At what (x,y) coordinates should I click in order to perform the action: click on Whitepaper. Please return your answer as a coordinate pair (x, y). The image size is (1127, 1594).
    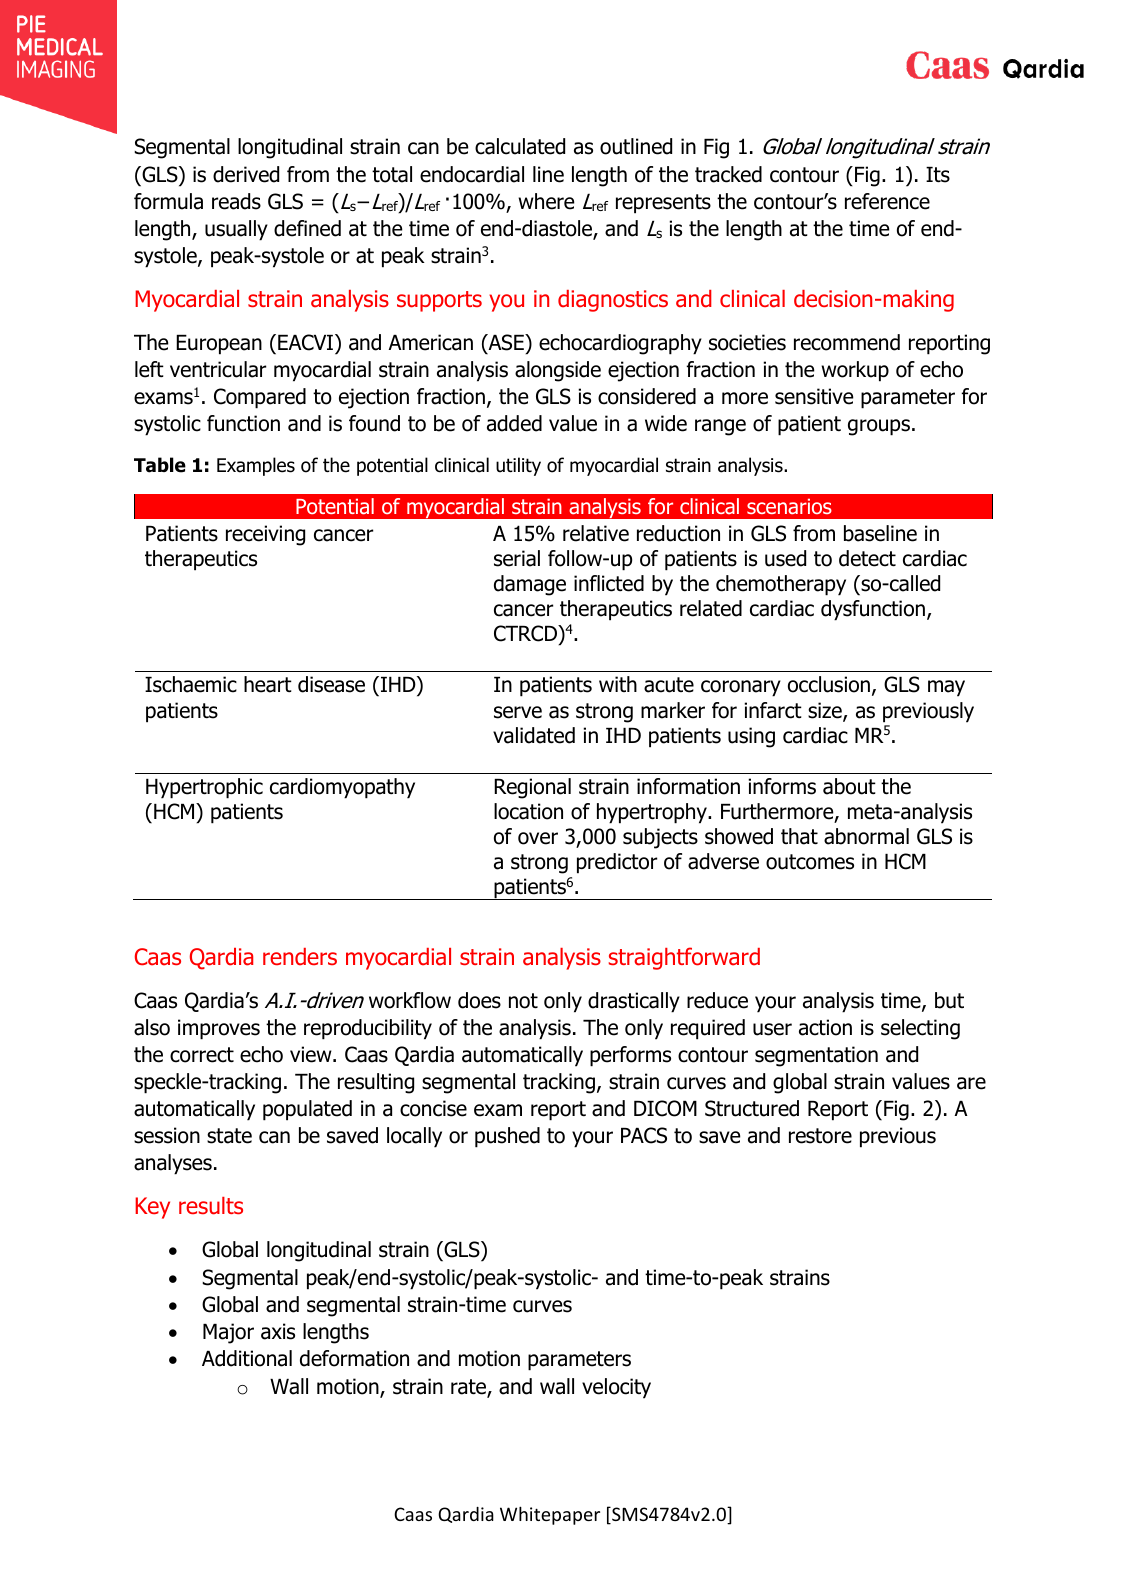
    Looking at the image, I should click on (550, 1515).
